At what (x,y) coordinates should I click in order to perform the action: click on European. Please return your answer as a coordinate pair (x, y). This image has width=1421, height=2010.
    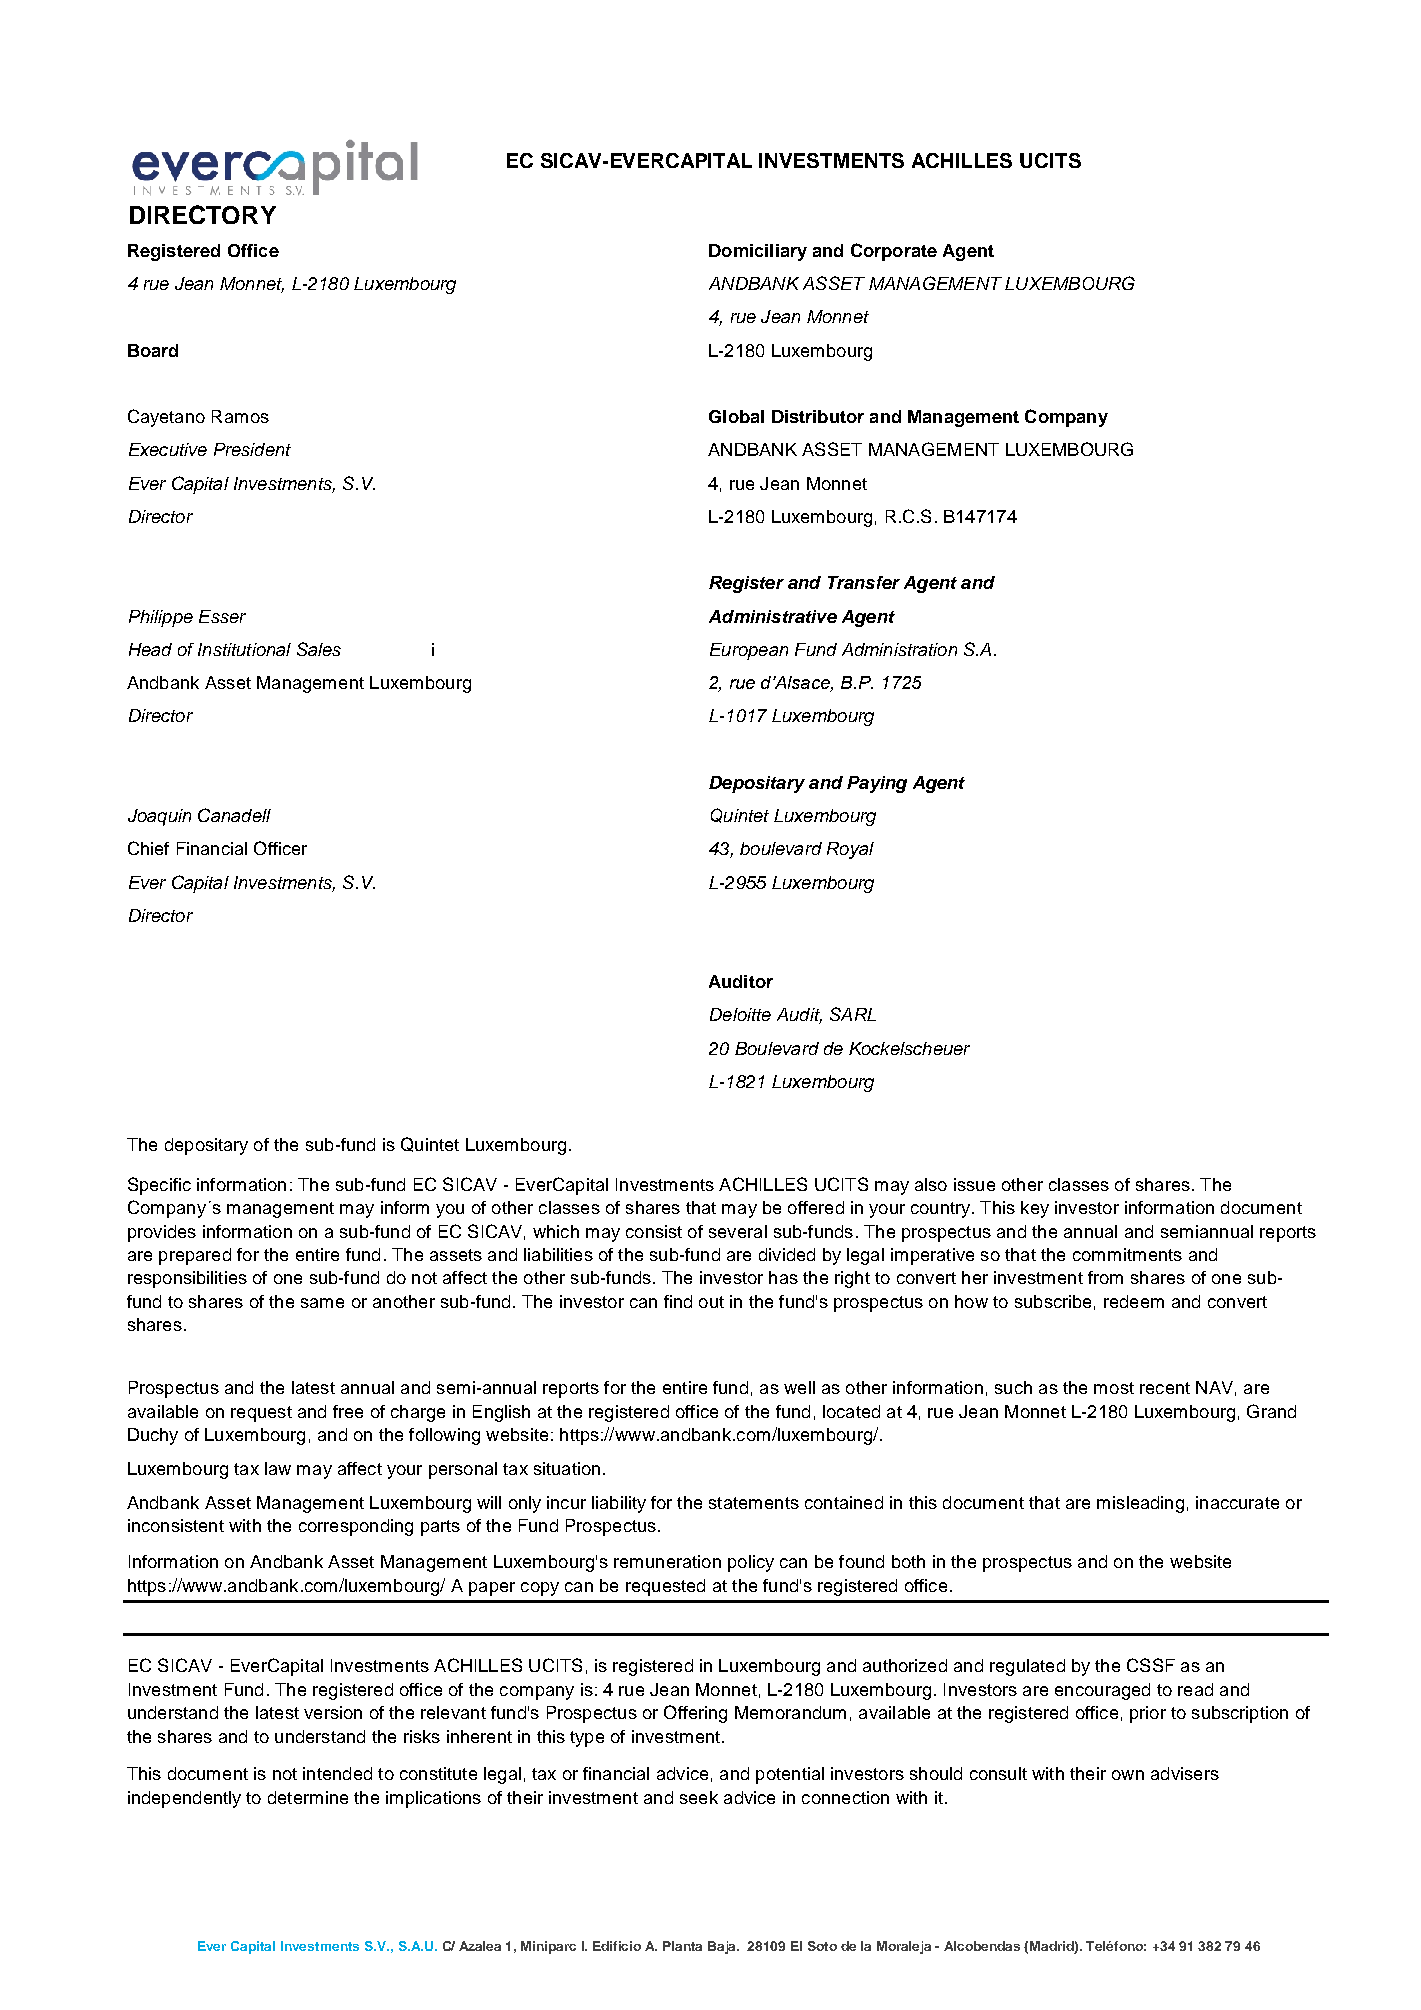
    Looking at the image, I should click on (749, 651).
